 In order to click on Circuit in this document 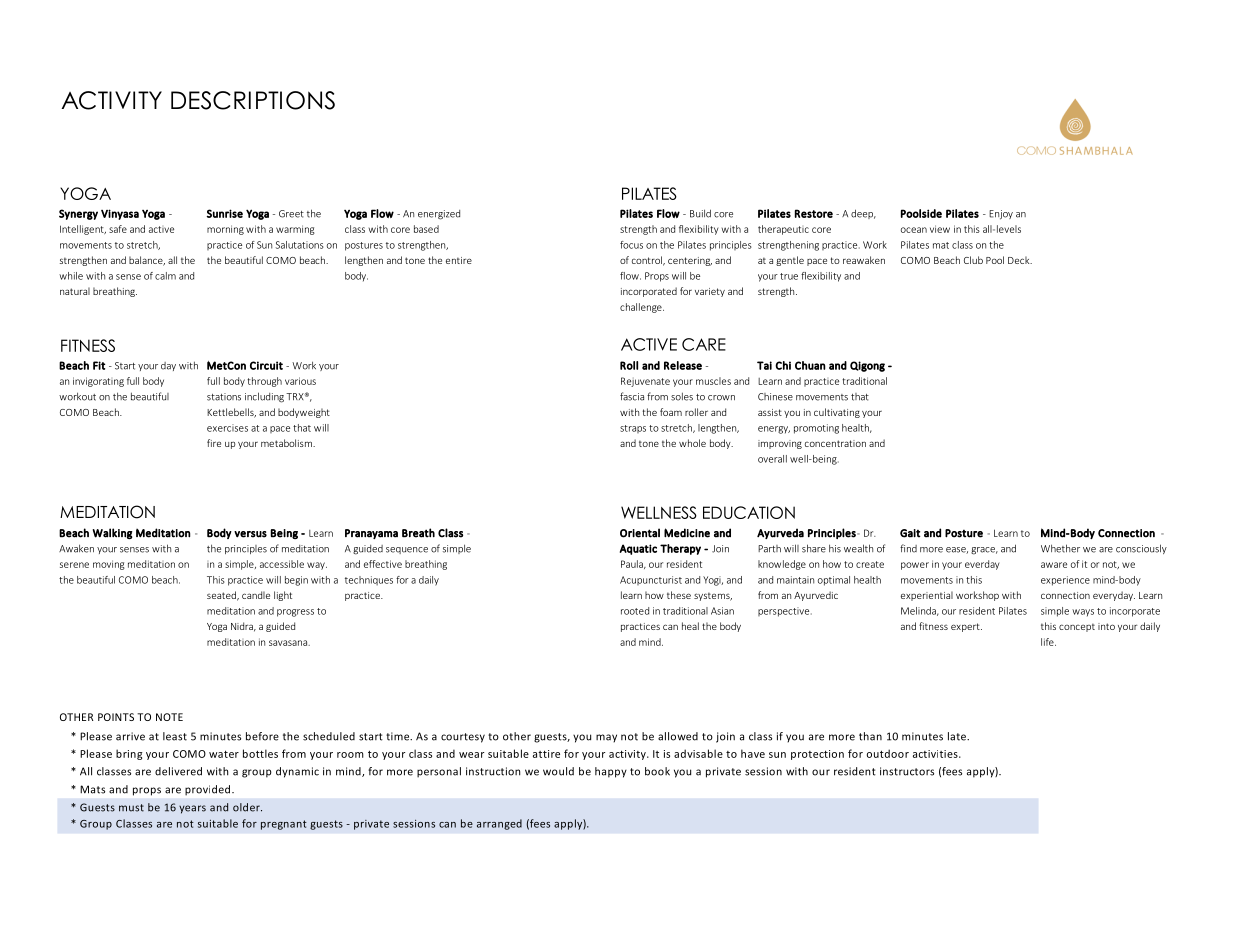, I will do `click(266, 365)`.
